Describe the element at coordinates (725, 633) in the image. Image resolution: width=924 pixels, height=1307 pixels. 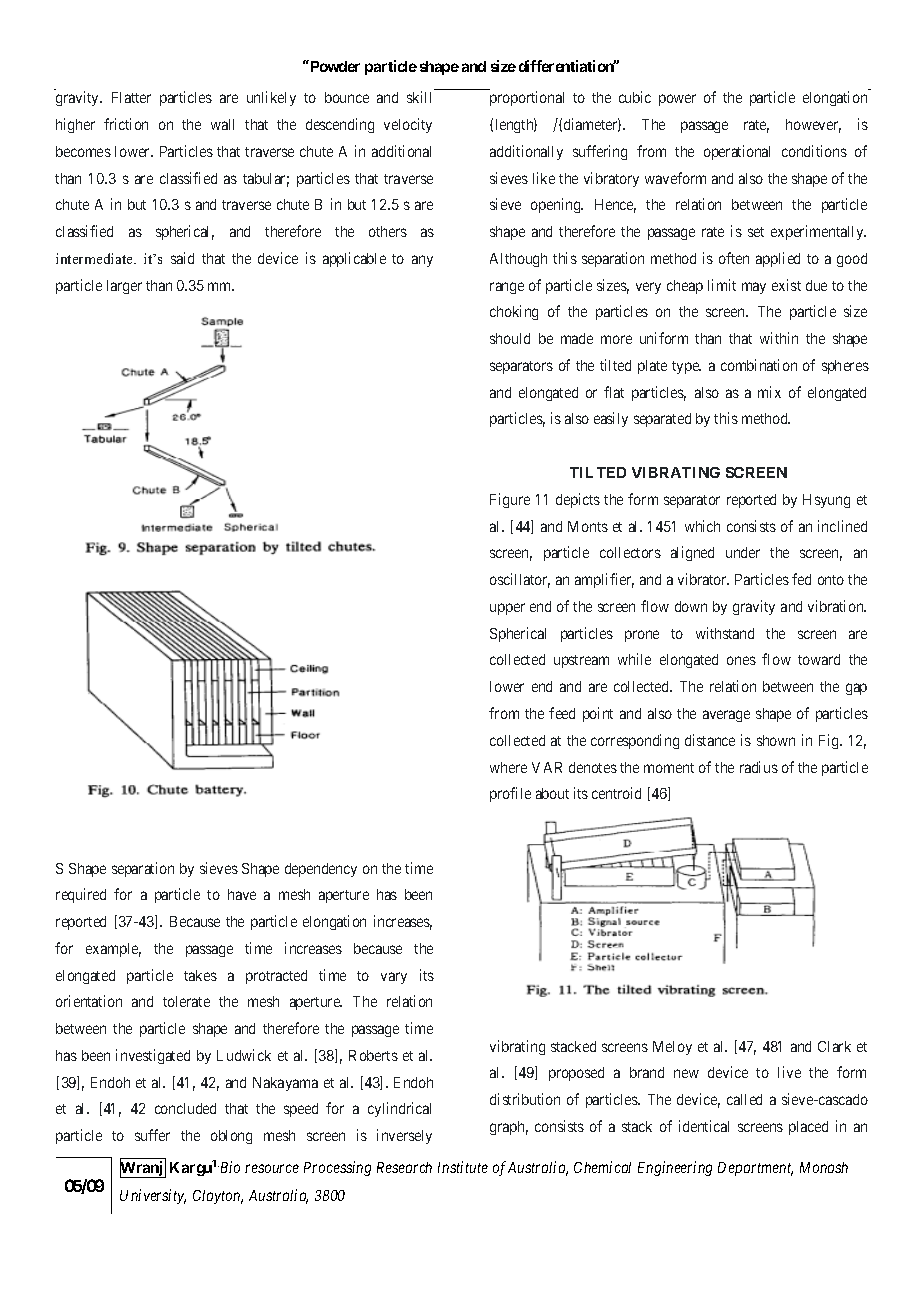
I see `withstand` at that location.
